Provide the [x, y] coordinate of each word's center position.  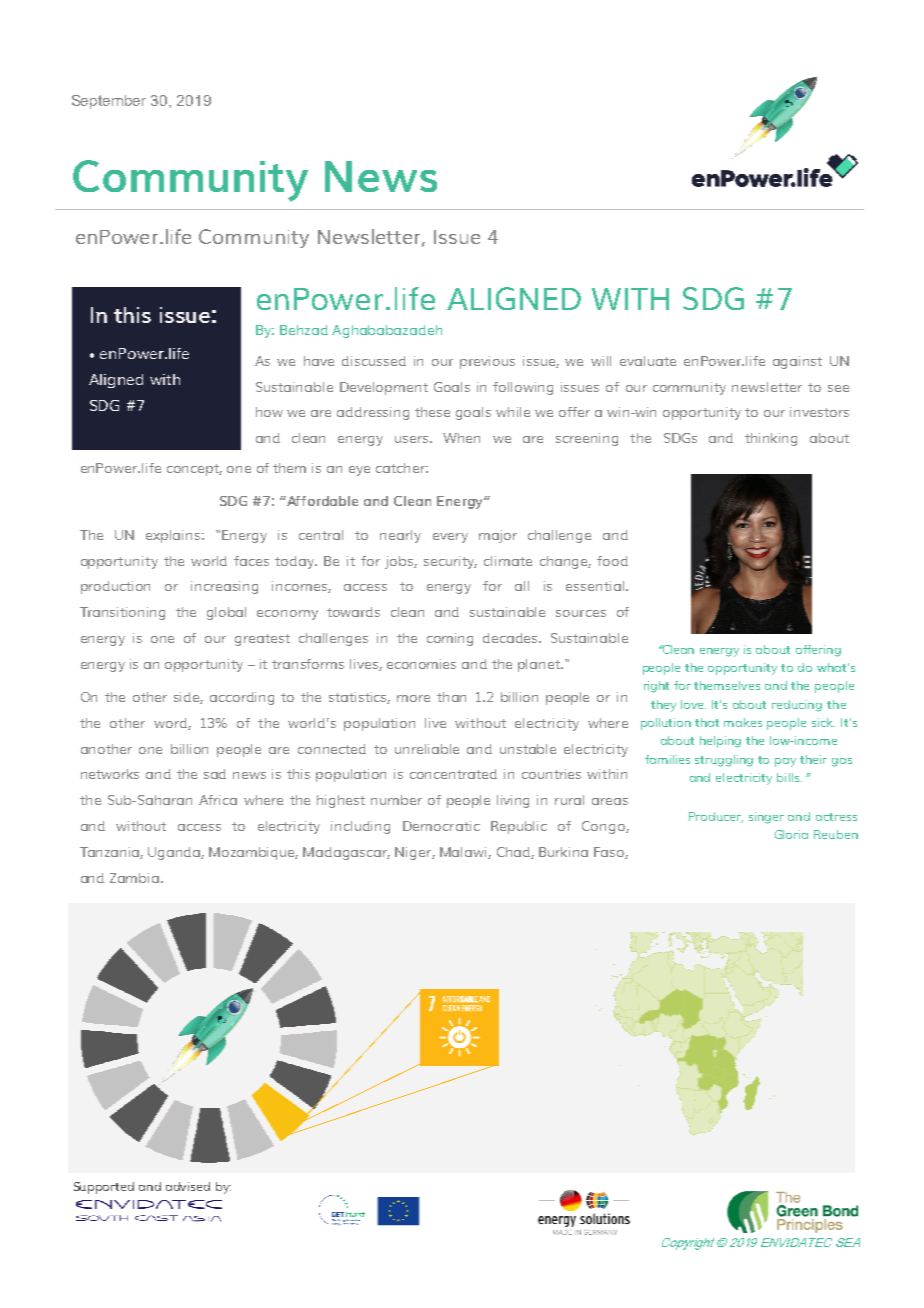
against [797, 362]
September [109, 102]
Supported [104, 1188]
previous [487, 362]
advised [188, 1186]
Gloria [791, 834]
